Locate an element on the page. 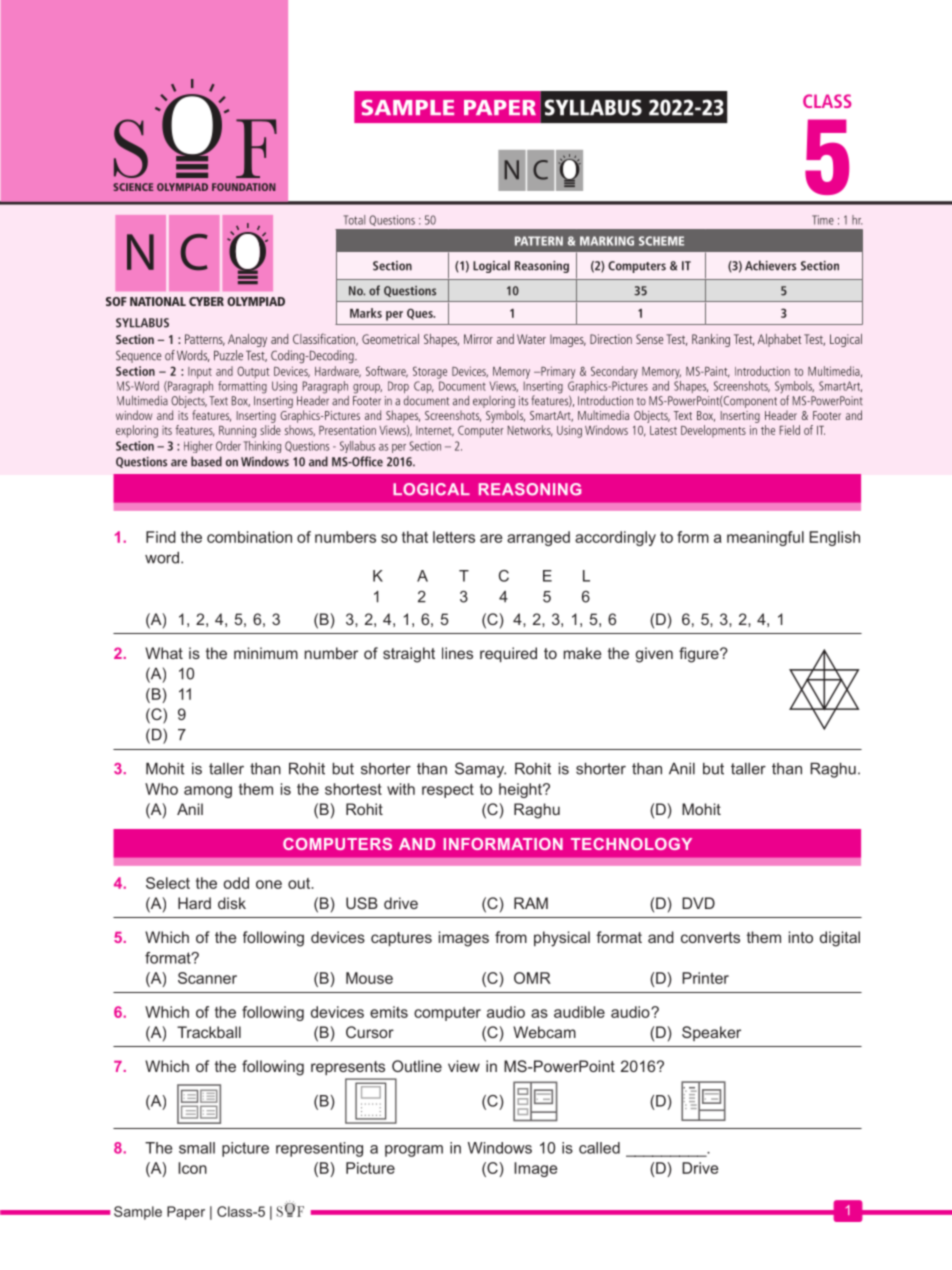 The image size is (952, 1270). combination is located at coordinates (249, 537).
